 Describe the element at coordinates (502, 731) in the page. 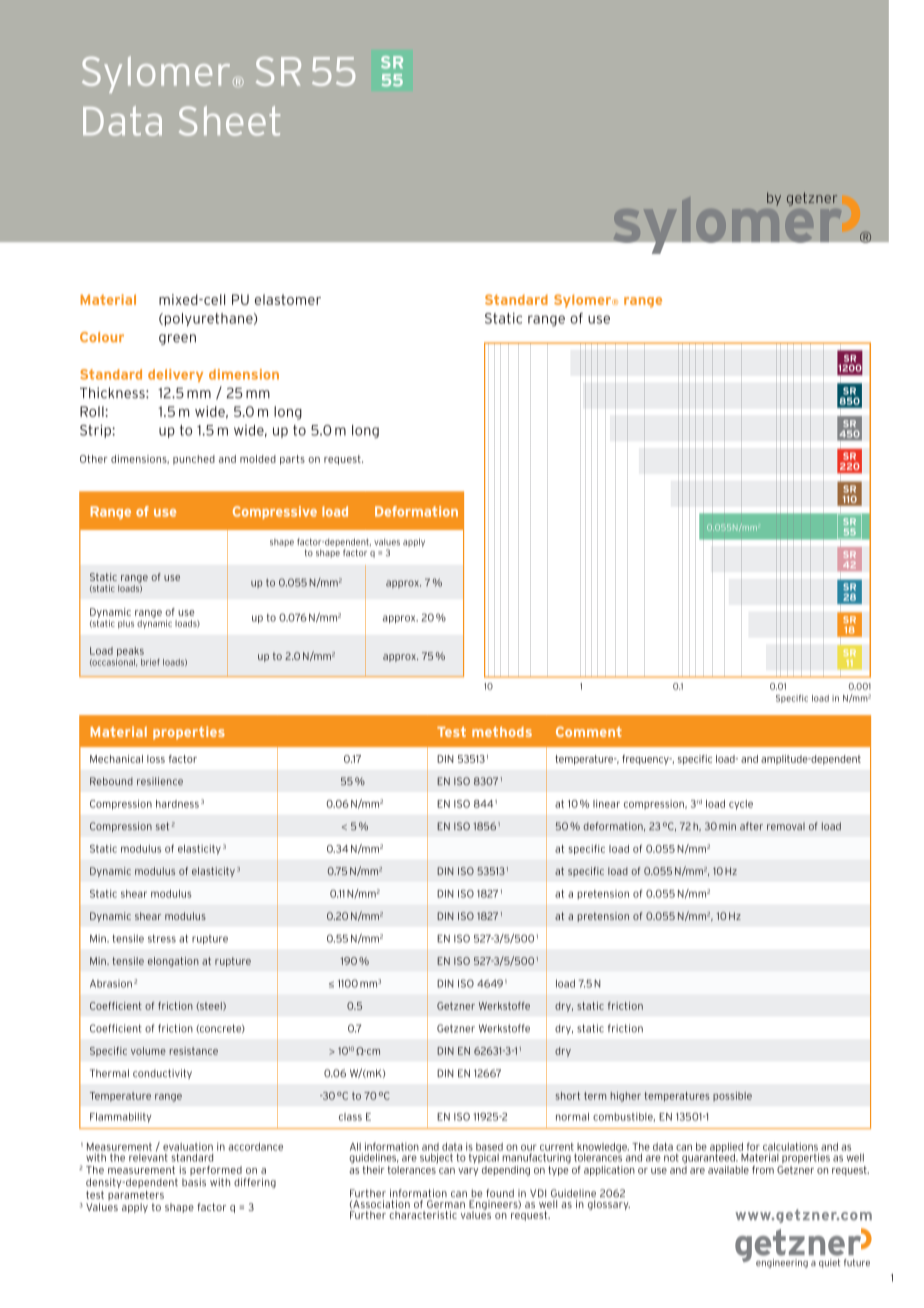

I see `methods` at that location.
